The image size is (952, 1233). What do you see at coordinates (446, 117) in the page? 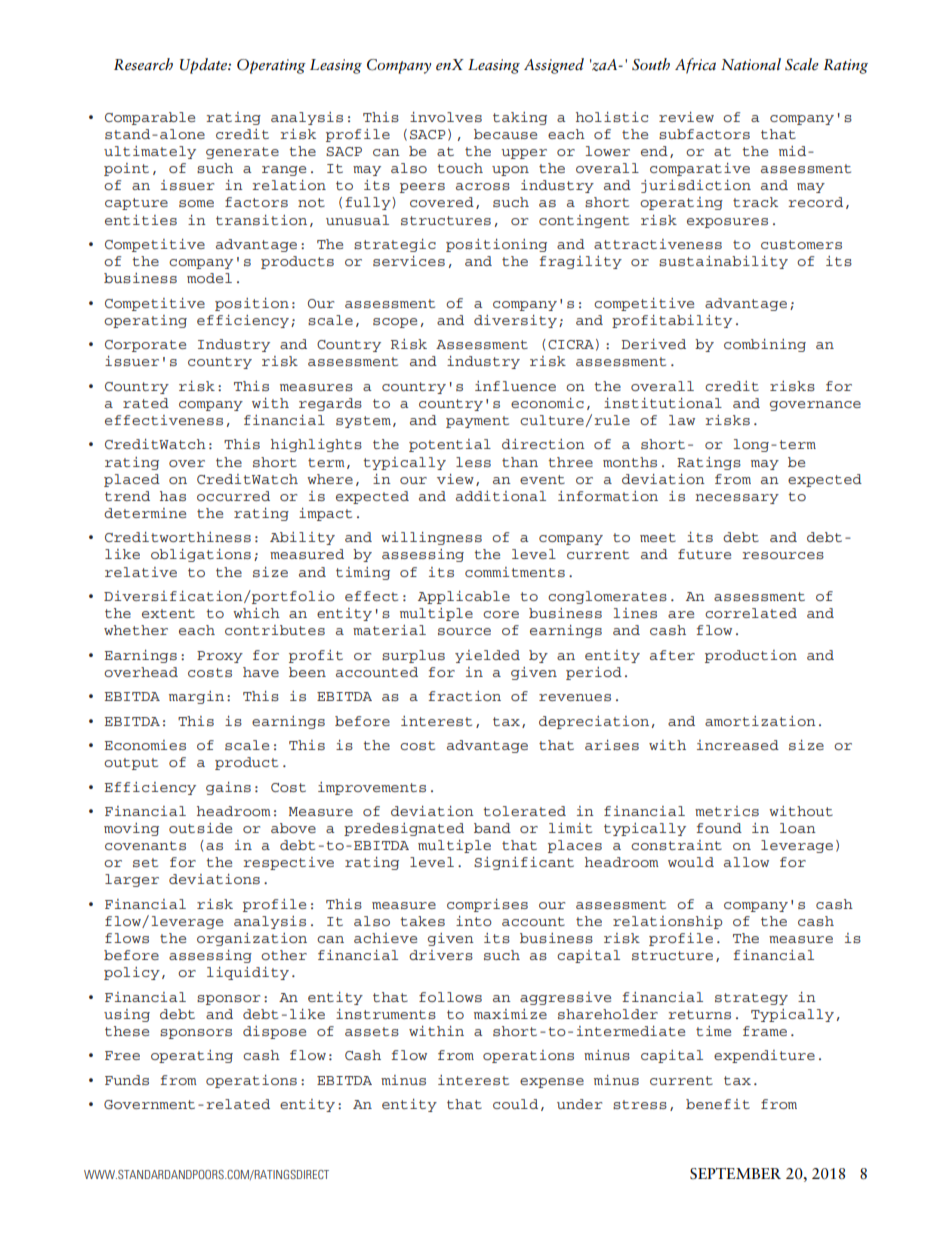
I see `involves` at bounding box center [446, 117].
